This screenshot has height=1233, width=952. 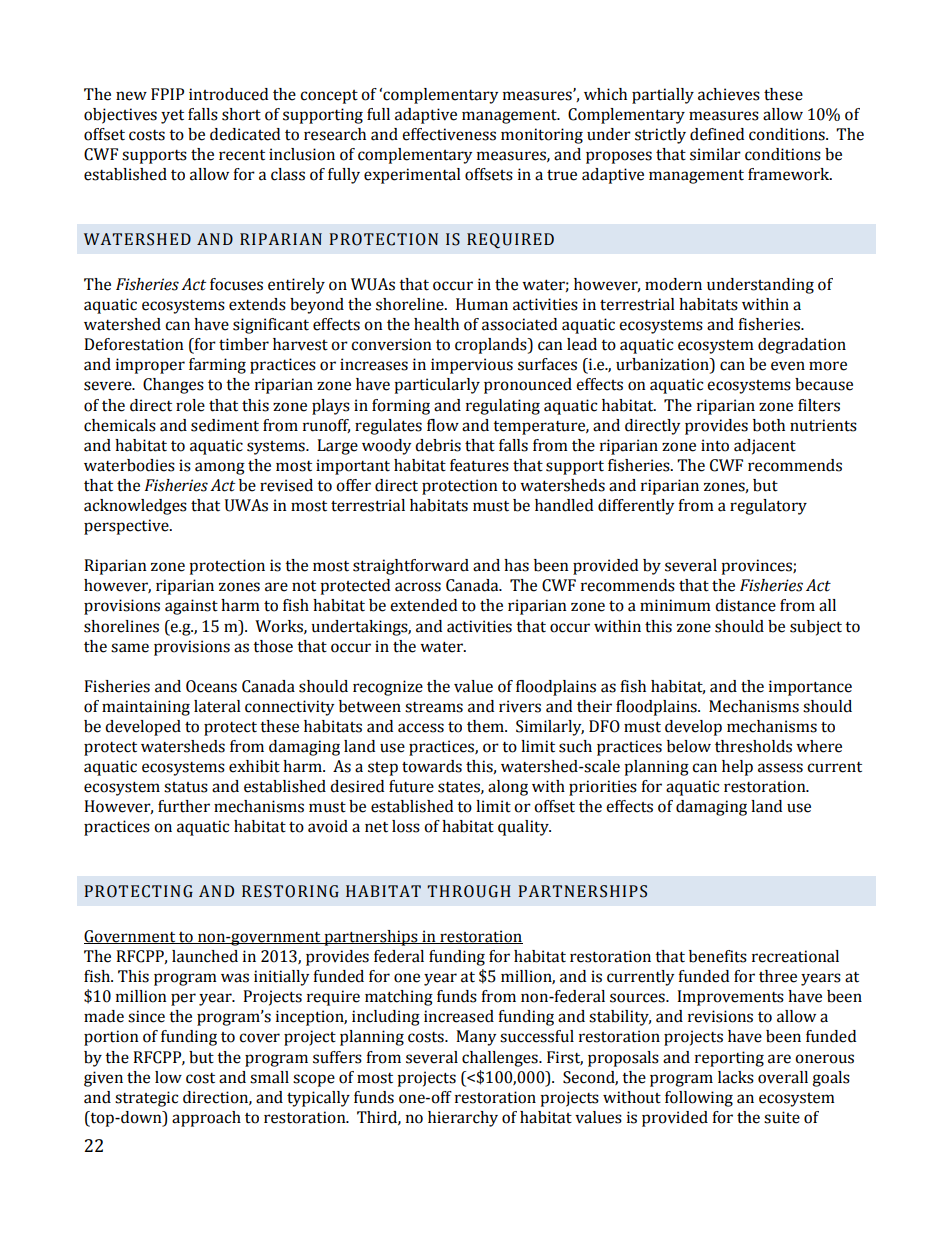 I want to click on even, so click(x=788, y=366).
